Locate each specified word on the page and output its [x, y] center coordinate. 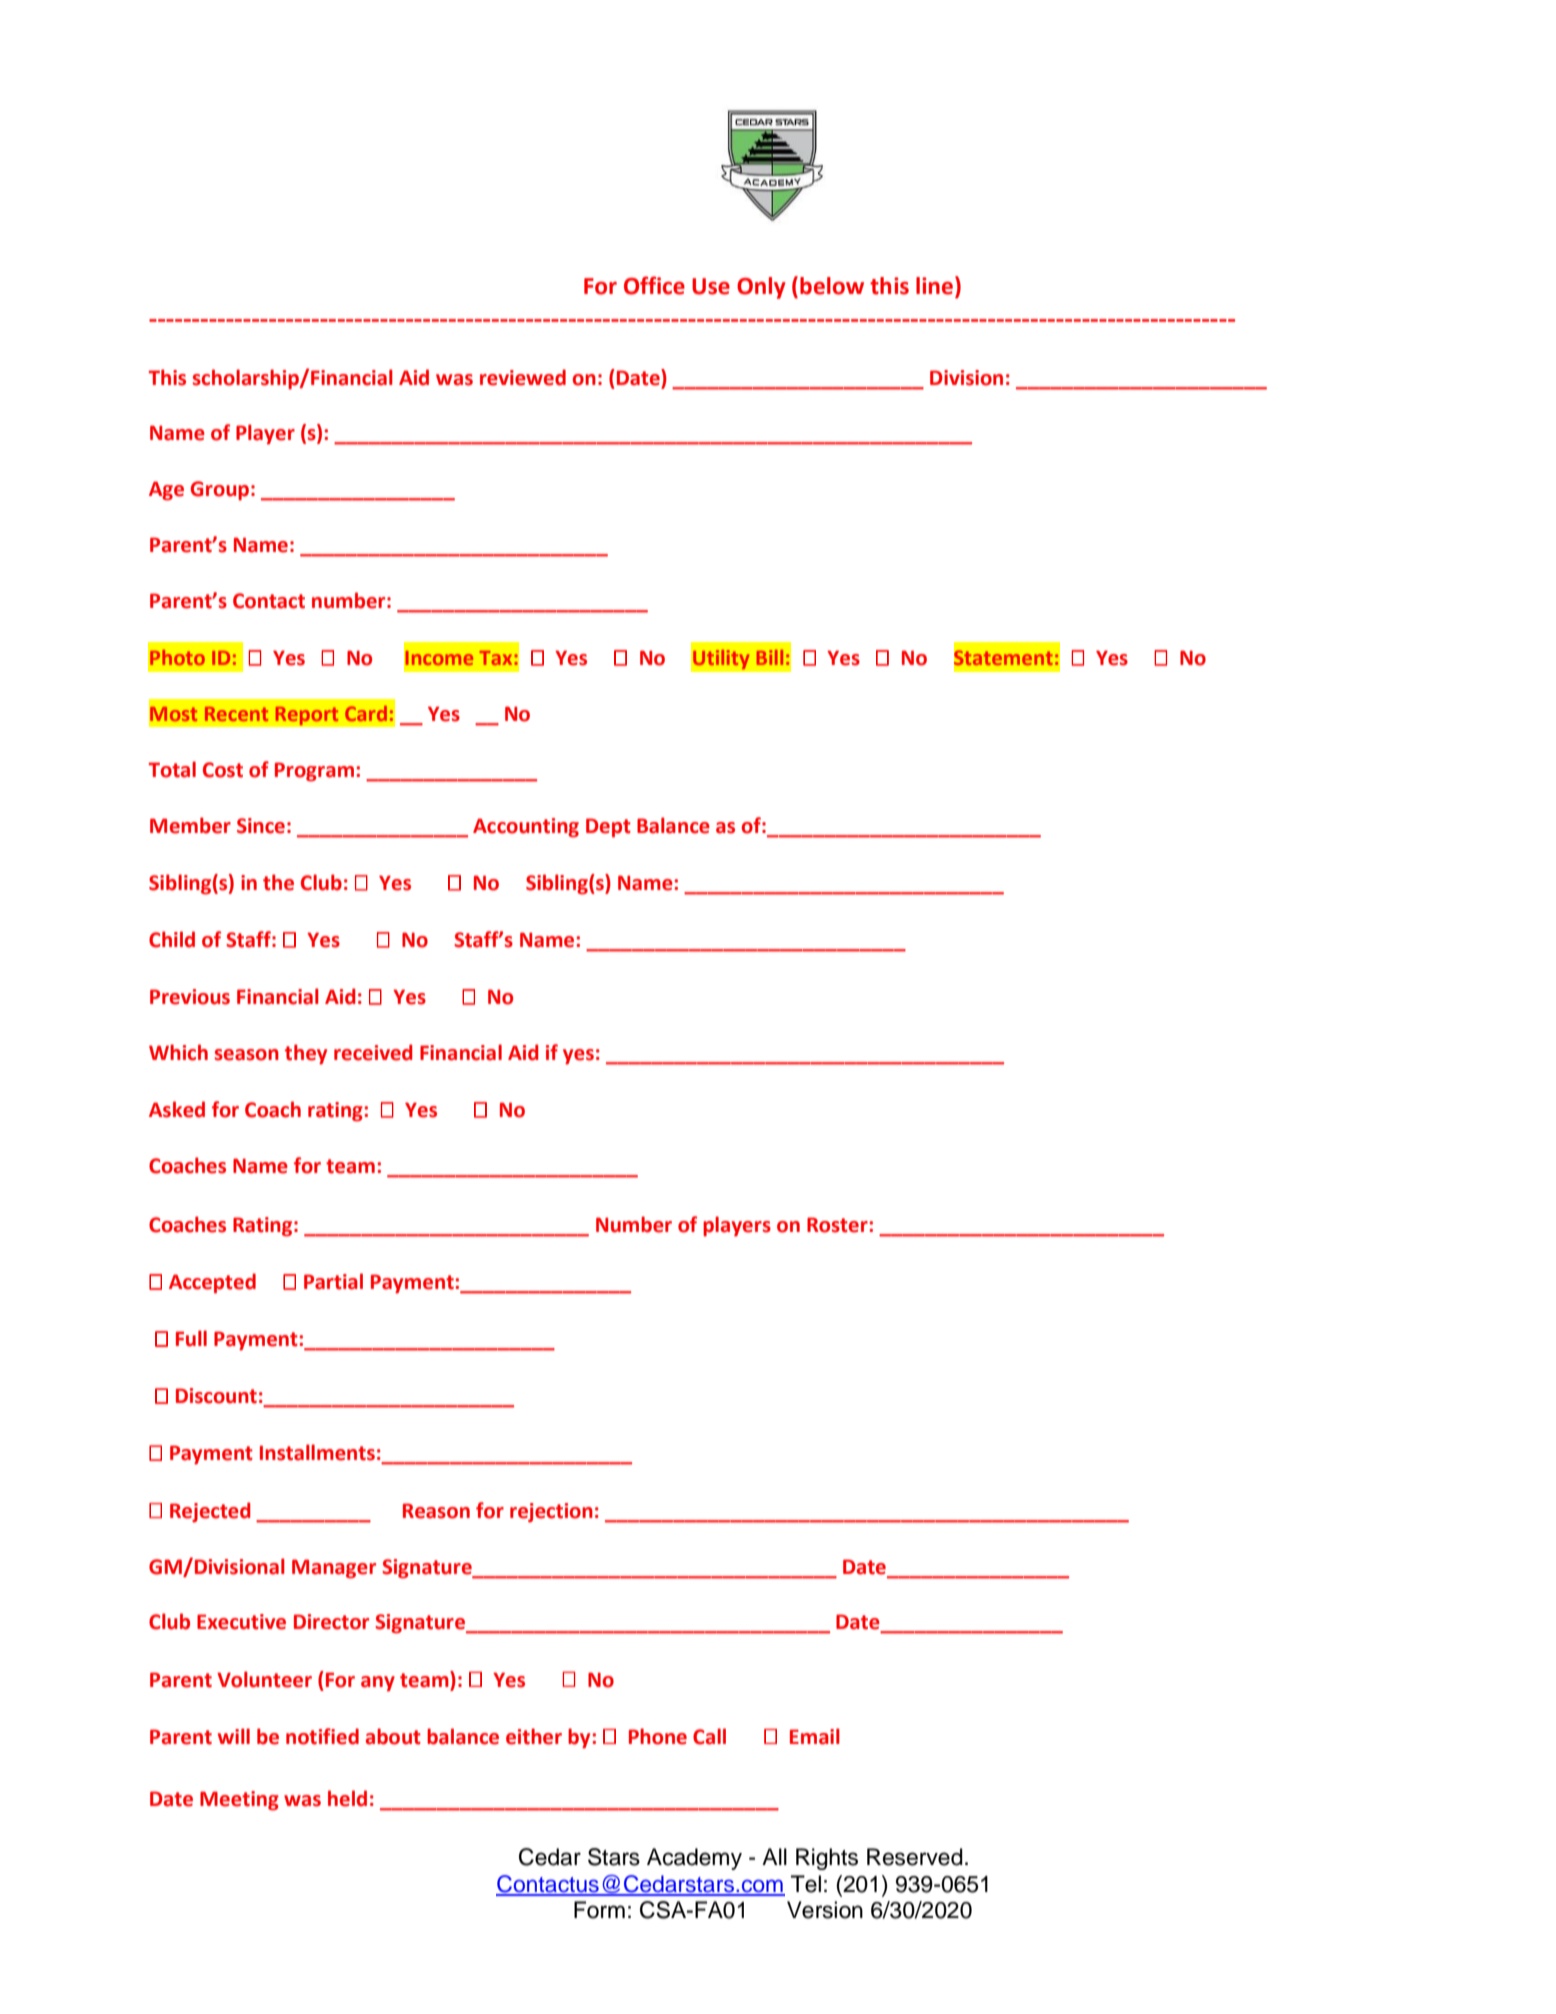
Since [261, 826]
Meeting [239, 1801]
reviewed [523, 377]
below [832, 286]
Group [220, 491]
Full [191, 1338]
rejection [551, 1513]
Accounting [526, 828]
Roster [838, 1225]
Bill [770, 657]
